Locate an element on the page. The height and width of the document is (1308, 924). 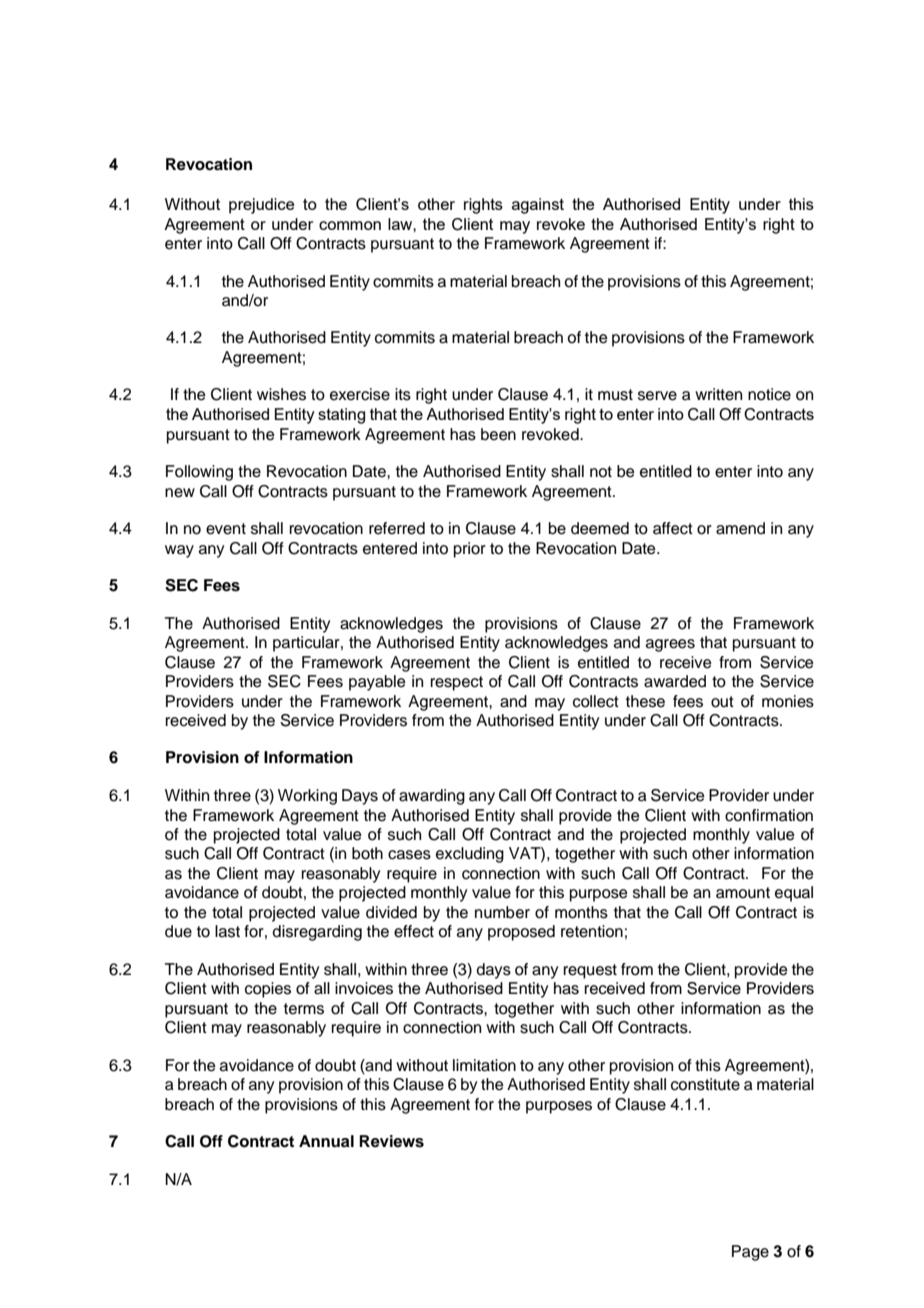
Annual is located at coordinates (326, 1141).
